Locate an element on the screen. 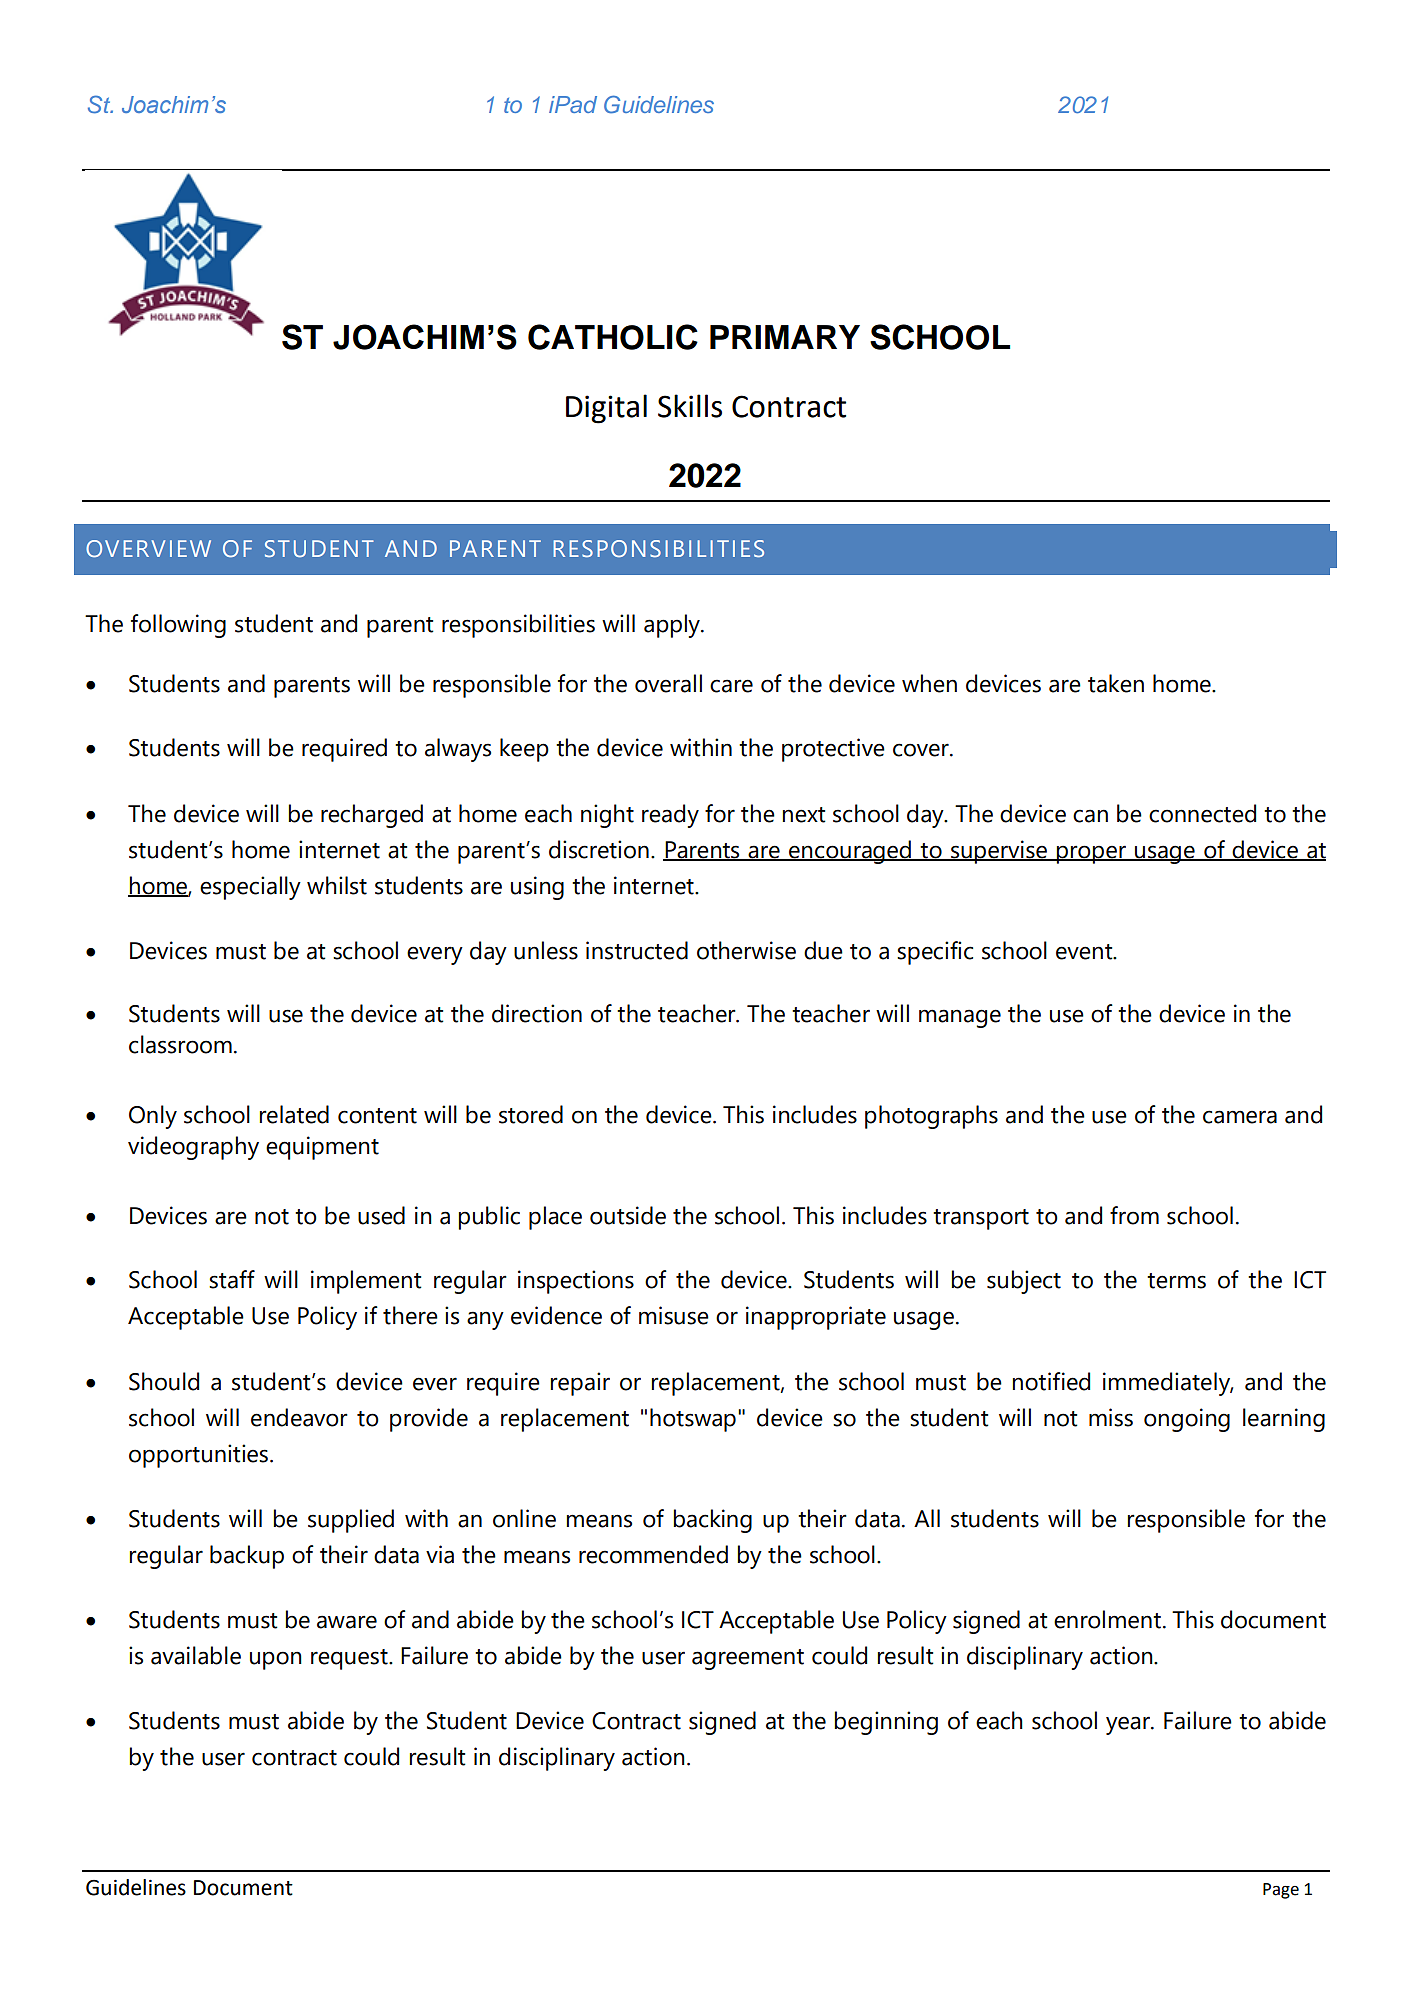  immediately is located at coordinates (1168, 1384).
